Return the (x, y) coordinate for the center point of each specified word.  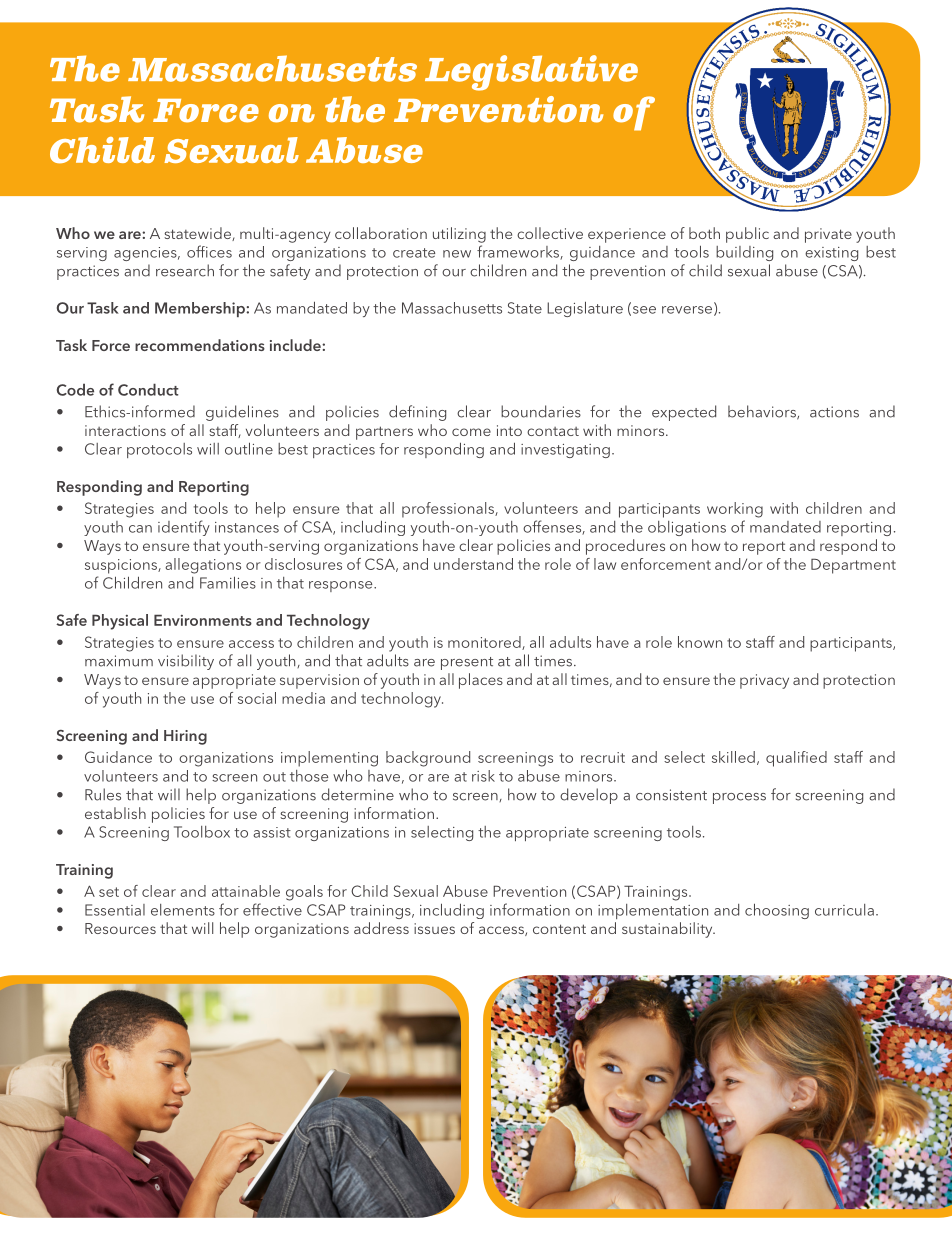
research (185, 270)
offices (209, 251)
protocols (159, 450)
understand (473, 564)
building (744, 253)
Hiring (185, 737)
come (471, 432)
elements (183, 910)
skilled (733, 757)
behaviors (763, 412)
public (747, 235)
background (428, 759)
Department (853, 566)
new (457, 254)
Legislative (531, 73)
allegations (203, 566)
